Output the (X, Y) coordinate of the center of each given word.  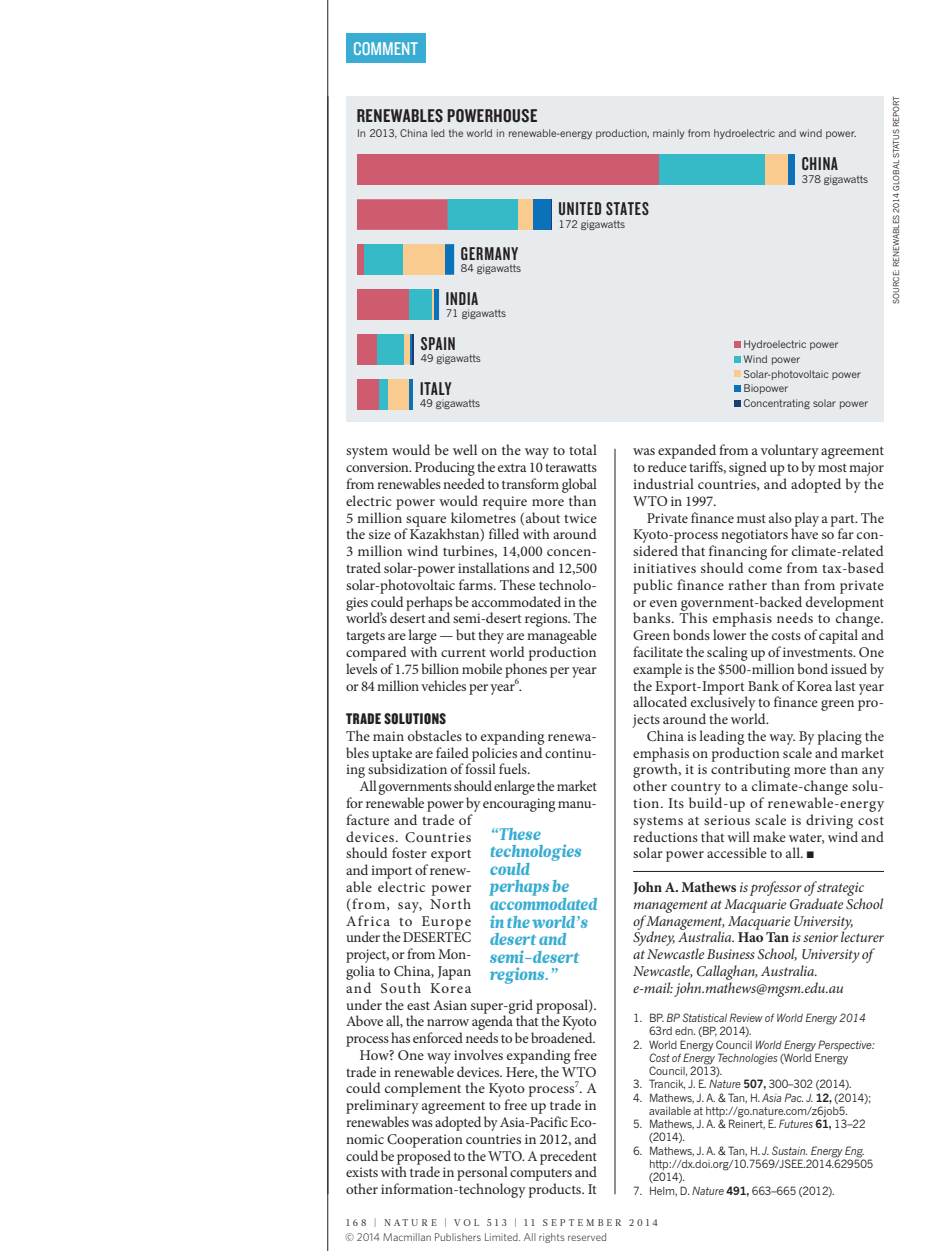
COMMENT (386, 48)
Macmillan (407, 1237)
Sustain (789, 1150)
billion (440, 668)
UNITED (580, 208)
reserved (587, 1237)
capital (838, 636)
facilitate (658, 651)
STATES (627, 208)
